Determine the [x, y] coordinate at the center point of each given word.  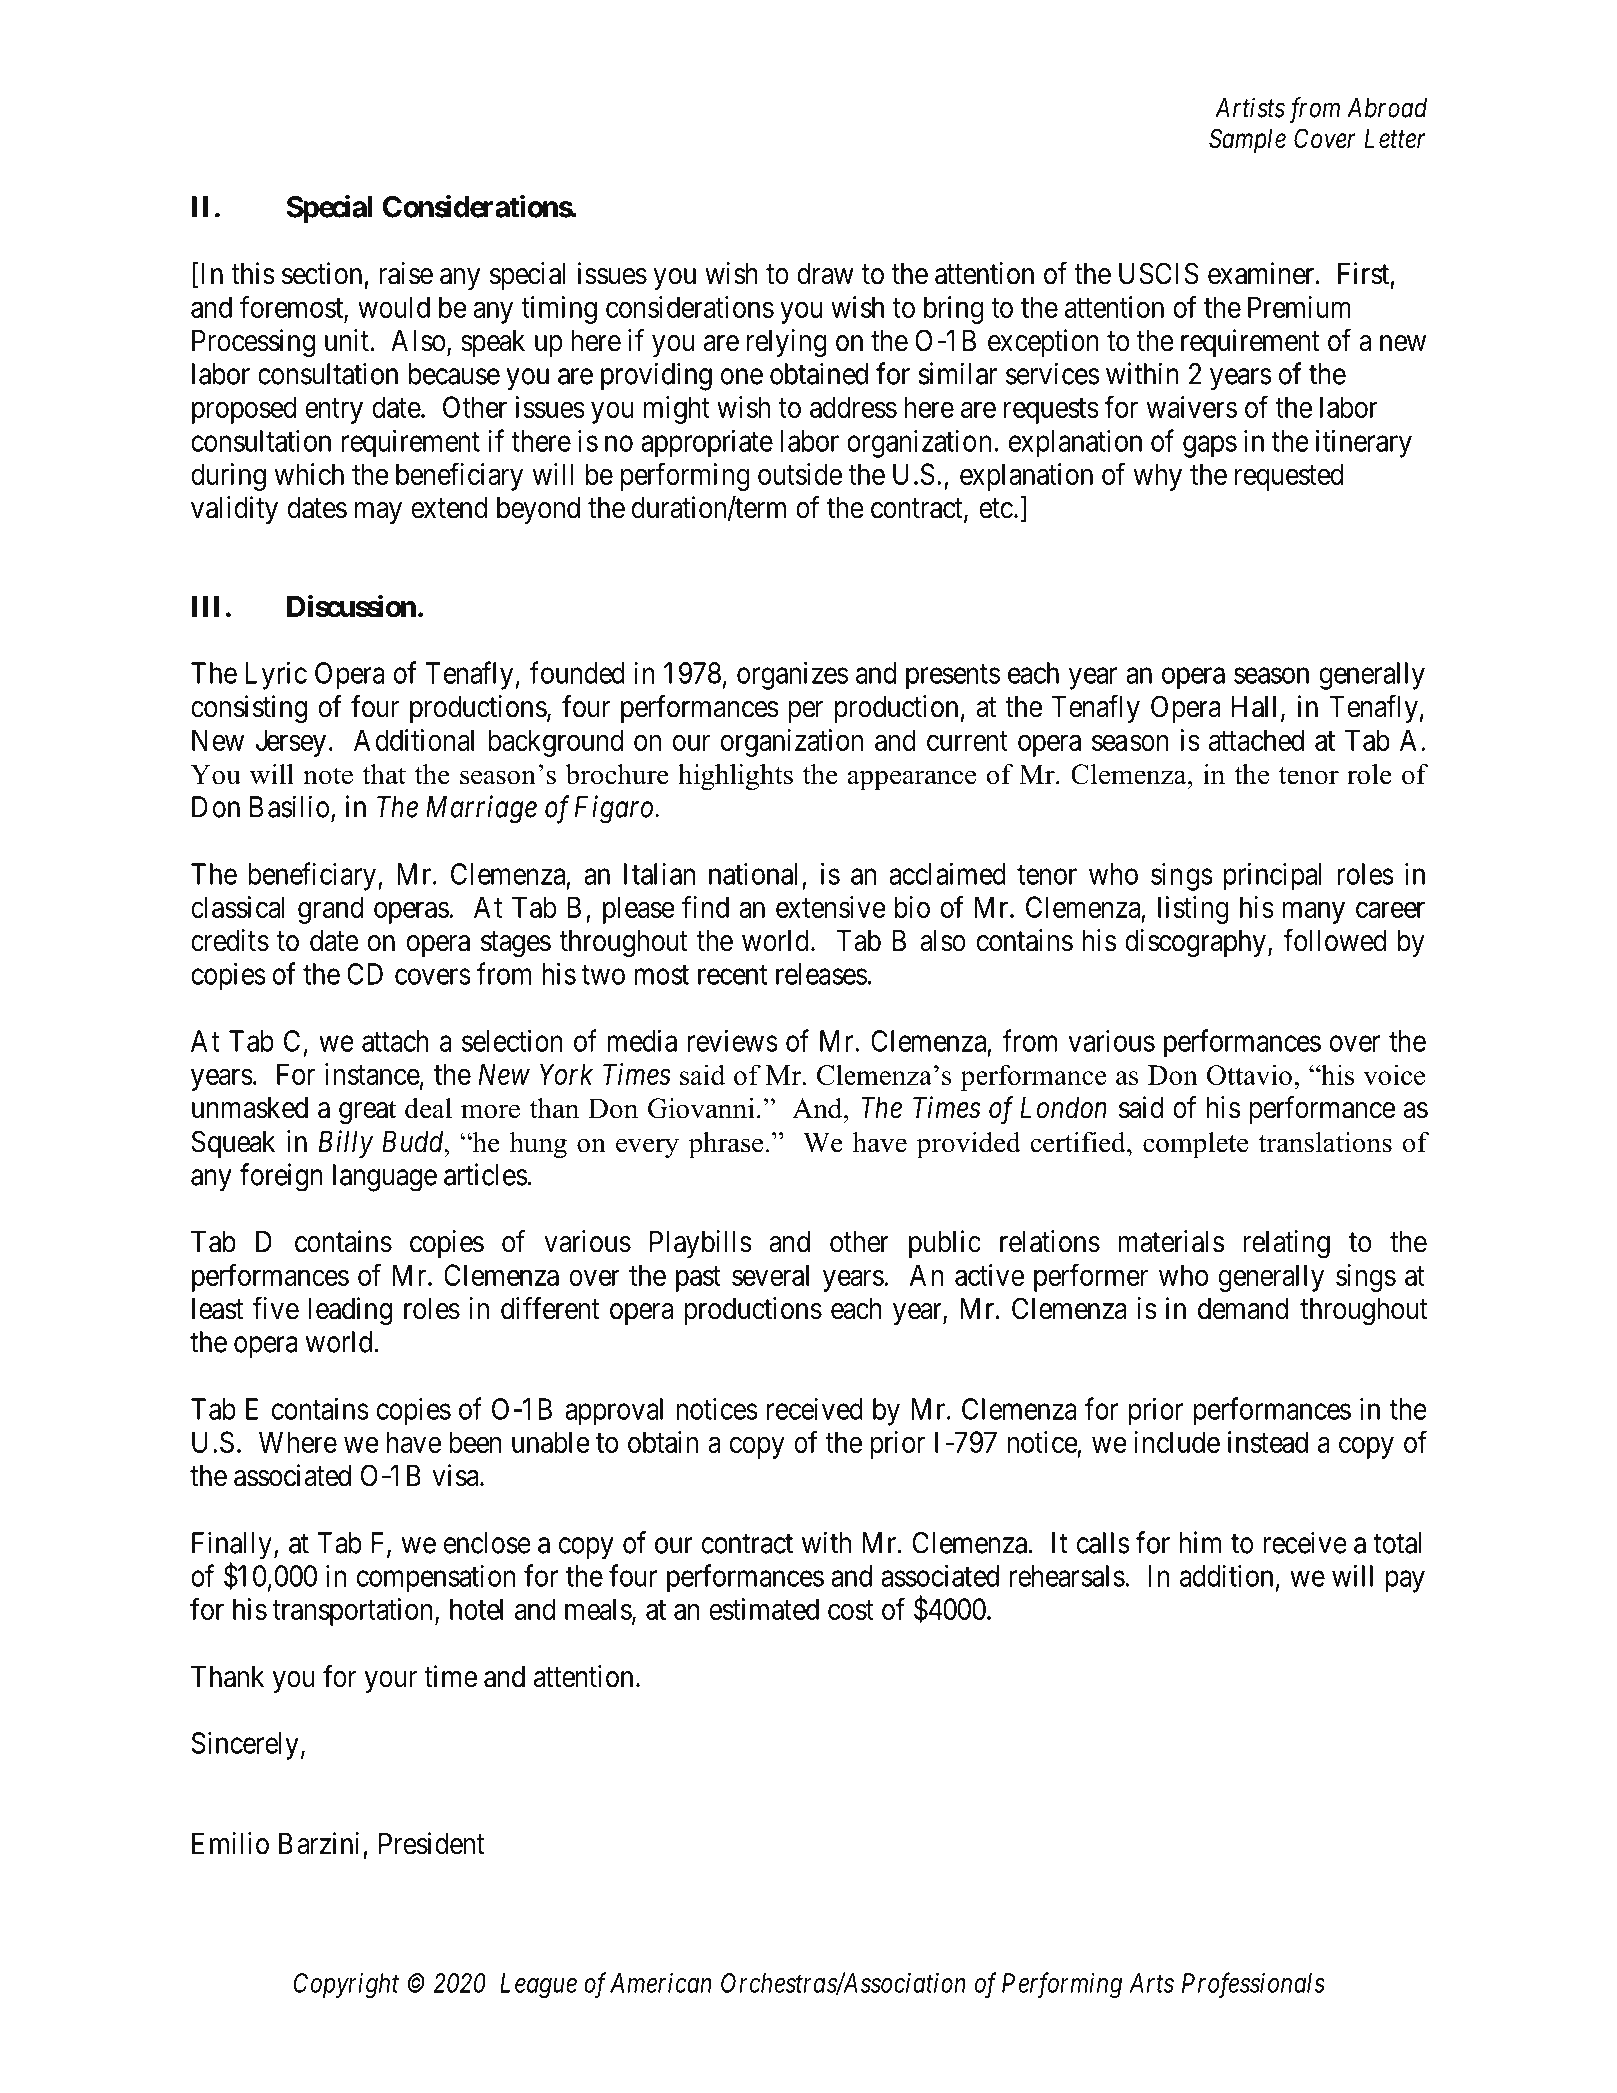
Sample [1247, 141]
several [770, 1275]
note [328, 776]
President [432, 1843]
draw [825, 274]
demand [1243, 1309]
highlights [735, 777]
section [322, 273]
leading [350, 1311]
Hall [1254, 707]
